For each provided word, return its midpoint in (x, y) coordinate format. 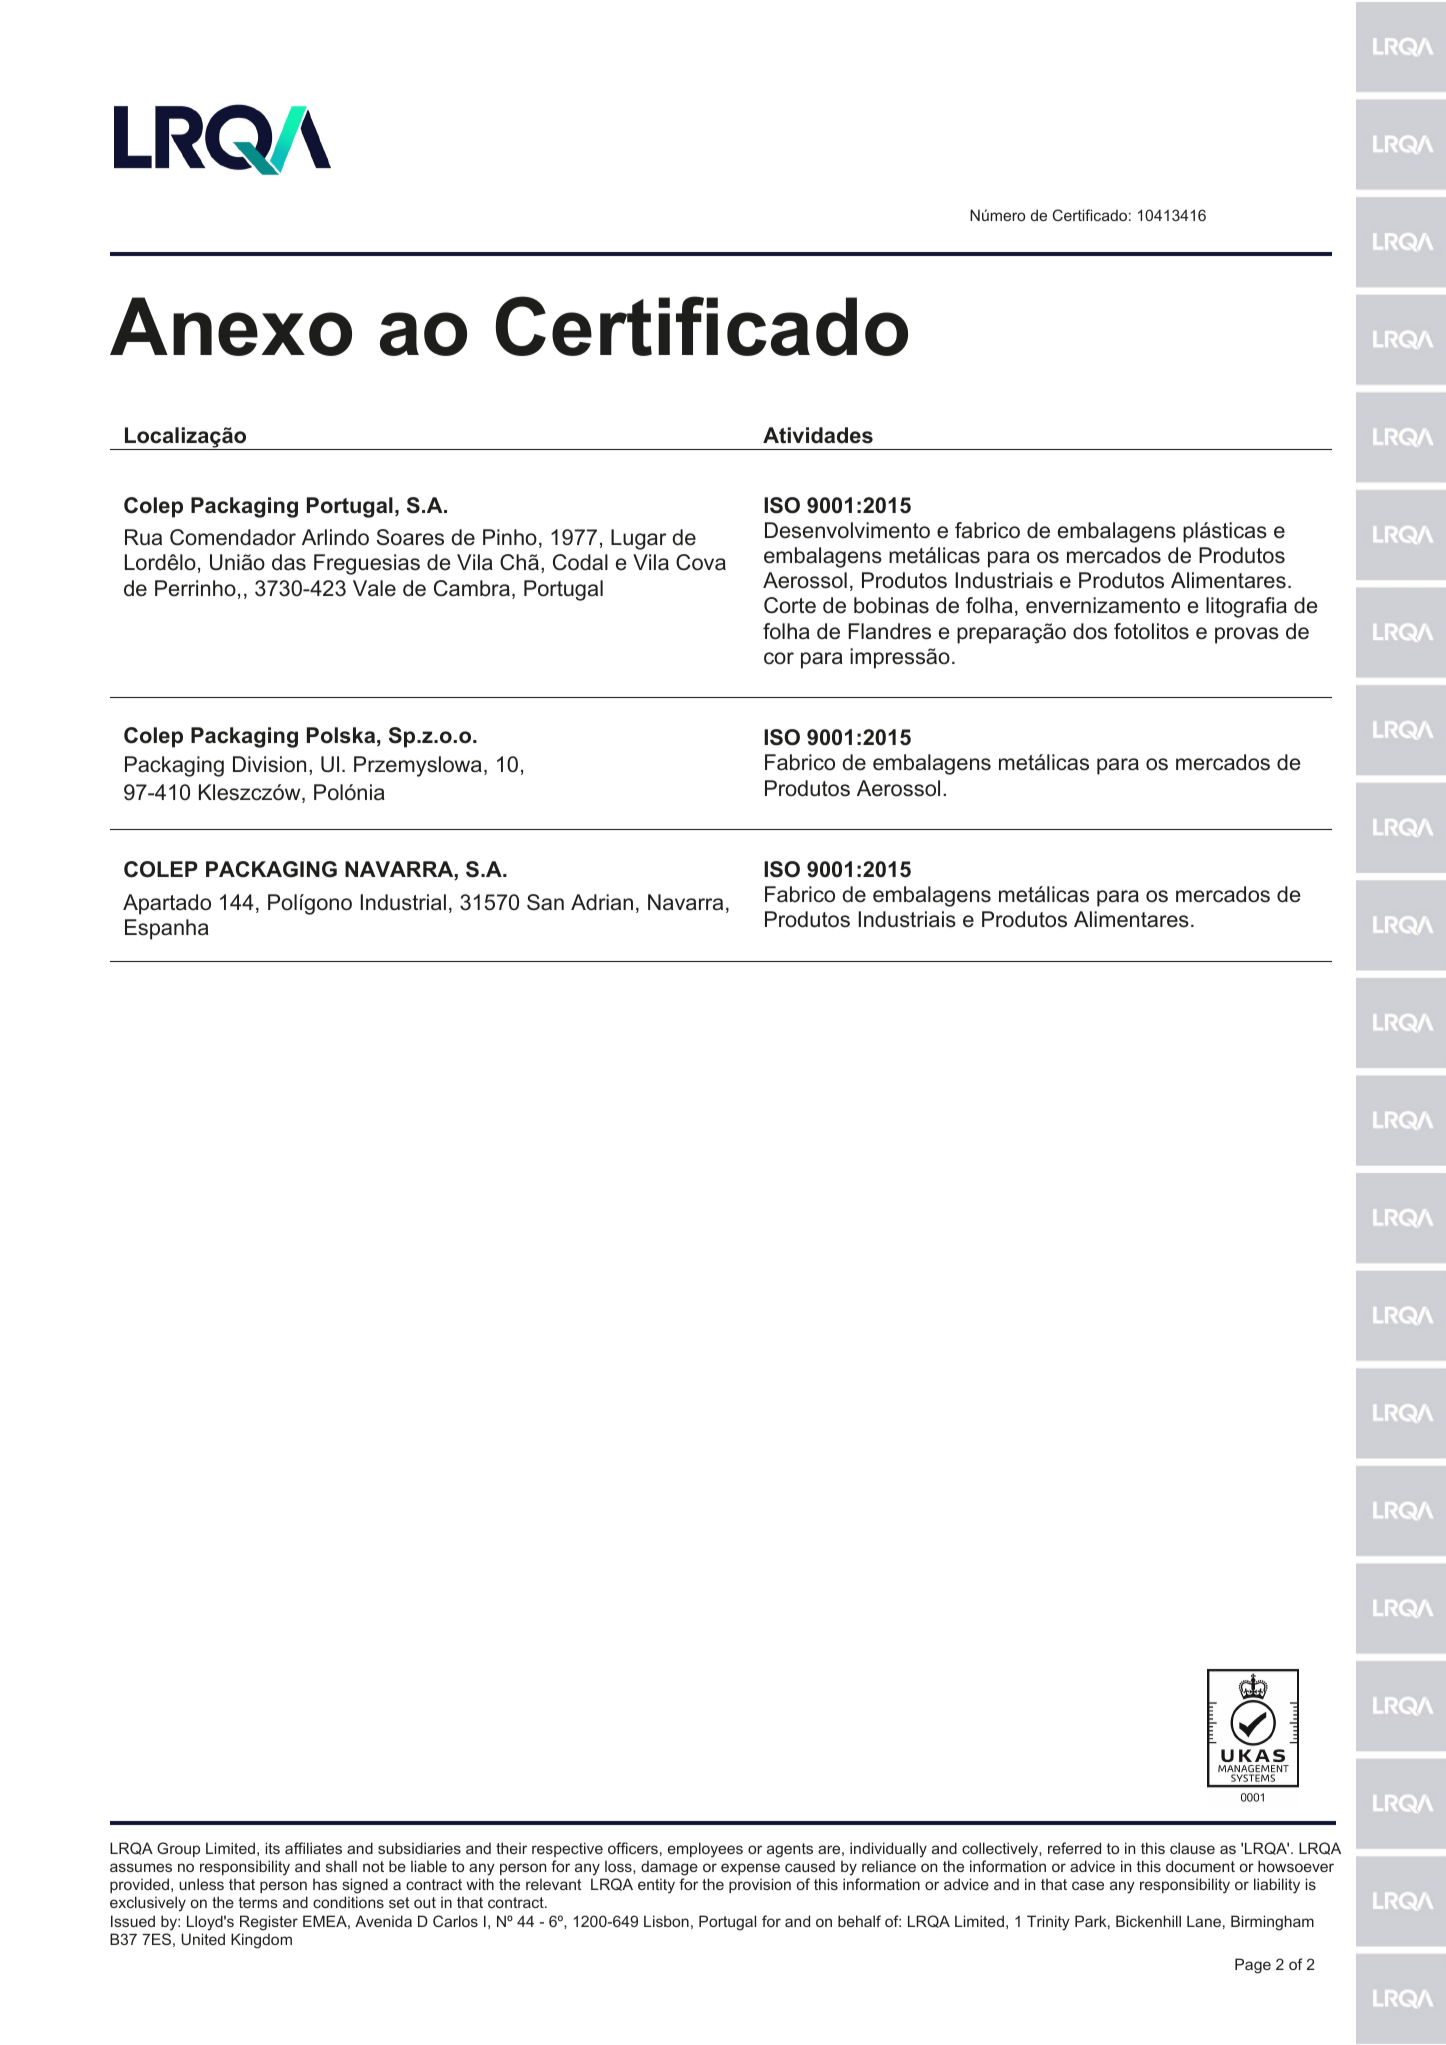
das (289, 562)
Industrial (403, 902)
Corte (790, 605)
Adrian (602, 902)
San (545, 902)
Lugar (638, 539)
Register (269, 1923)
